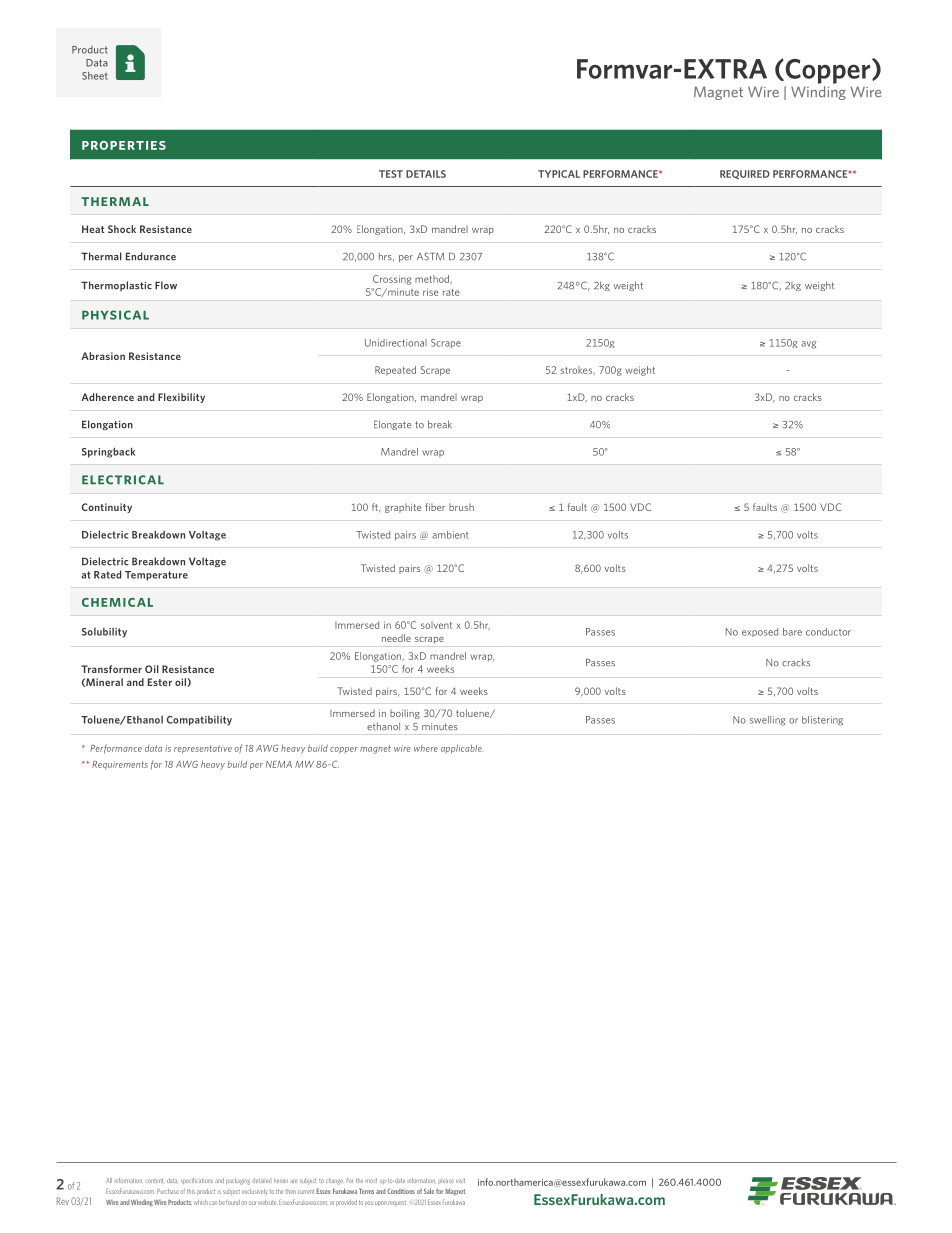 The height and width of the document is (1233, 952). What do you see at coordinates (156, 576) in the document?
I see `Temperature` at bounding box center [156, 576].
